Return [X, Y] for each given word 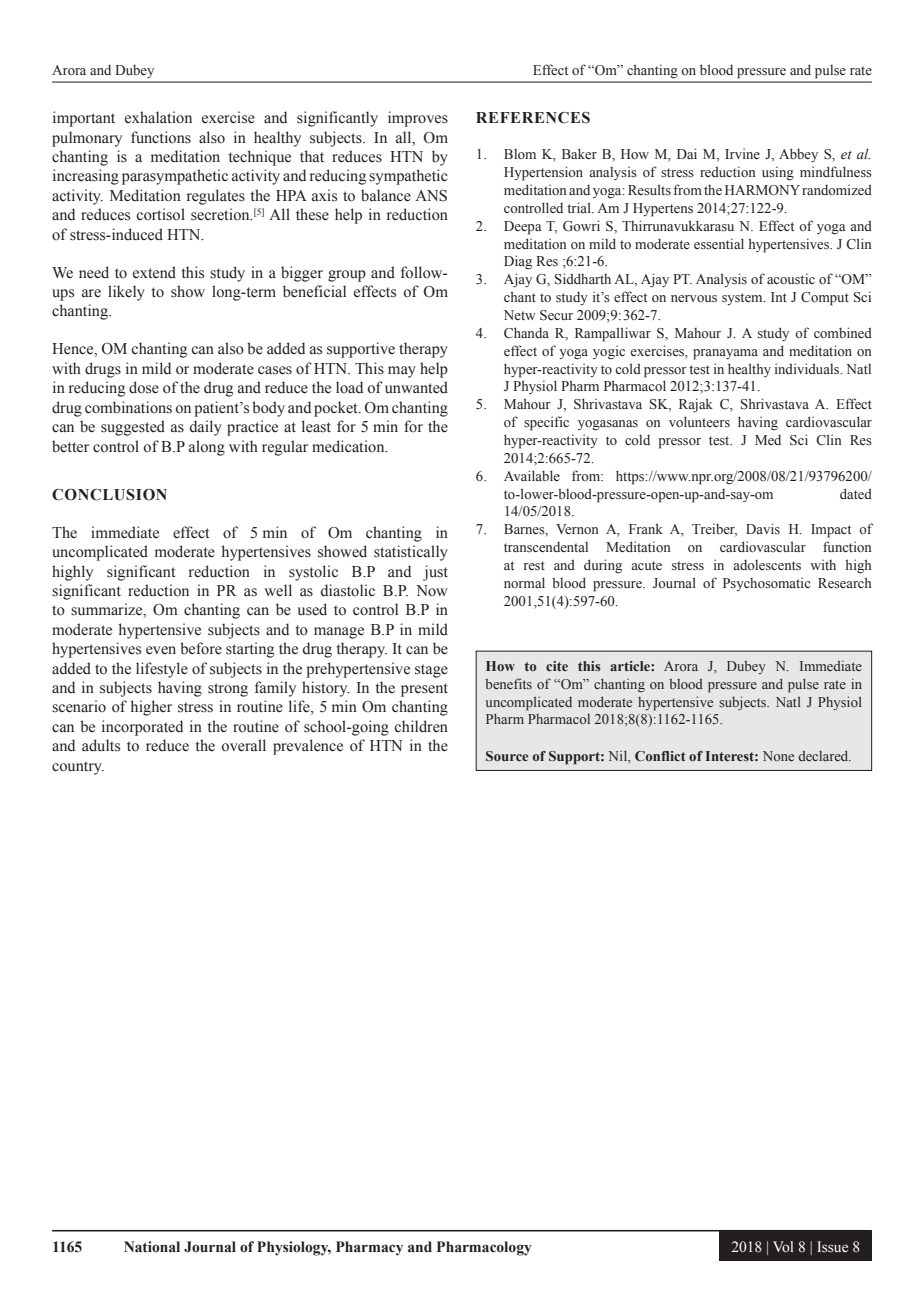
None [778, 756]
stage [431, 671]
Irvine [742, 153]
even [161, 650]
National [152, 1247]
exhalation [158, 117]
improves [418, 119]
